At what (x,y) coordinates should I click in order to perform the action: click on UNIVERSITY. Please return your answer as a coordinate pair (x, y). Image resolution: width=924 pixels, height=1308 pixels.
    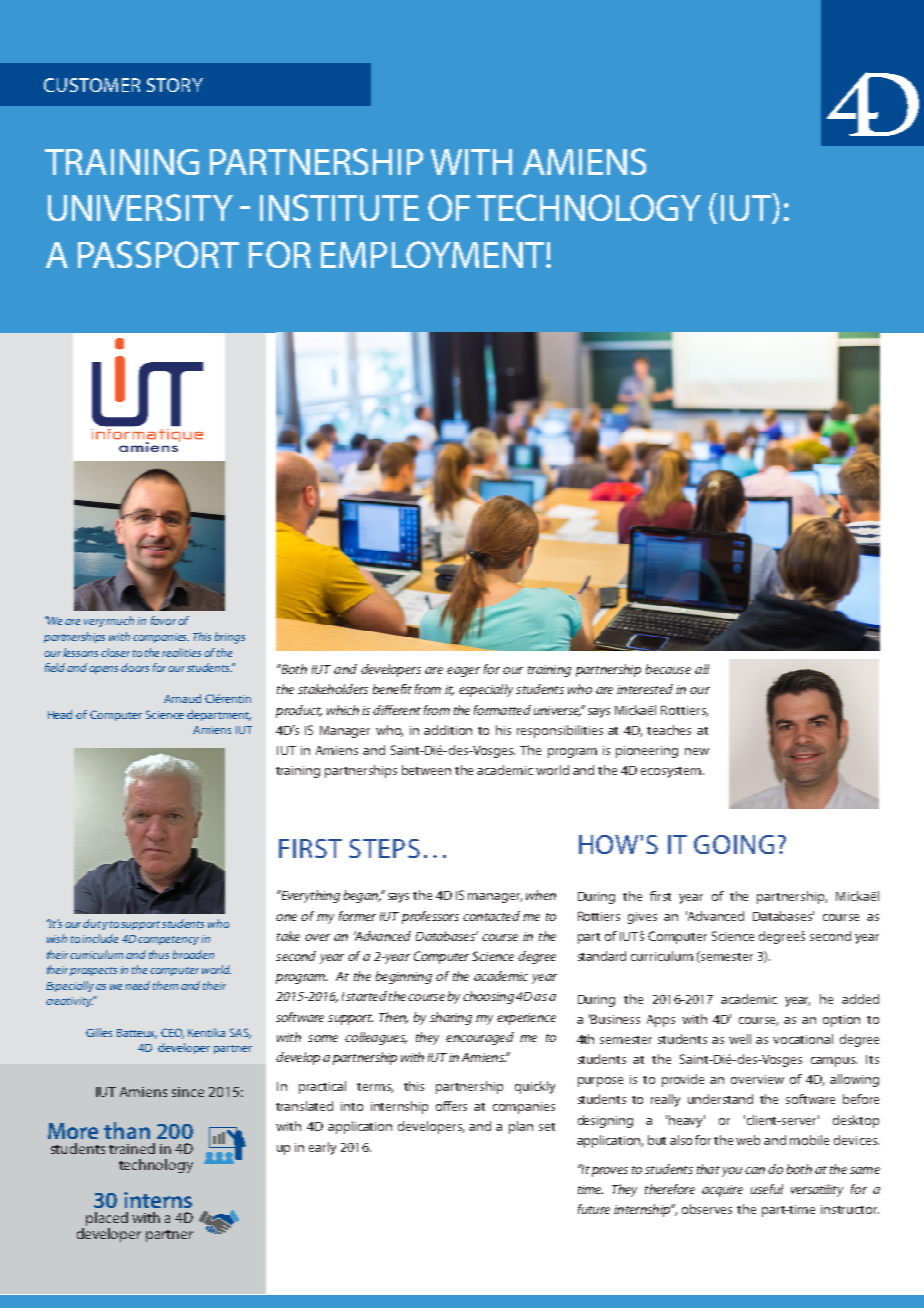
    Looking at the image, I should click on (140, 207).
